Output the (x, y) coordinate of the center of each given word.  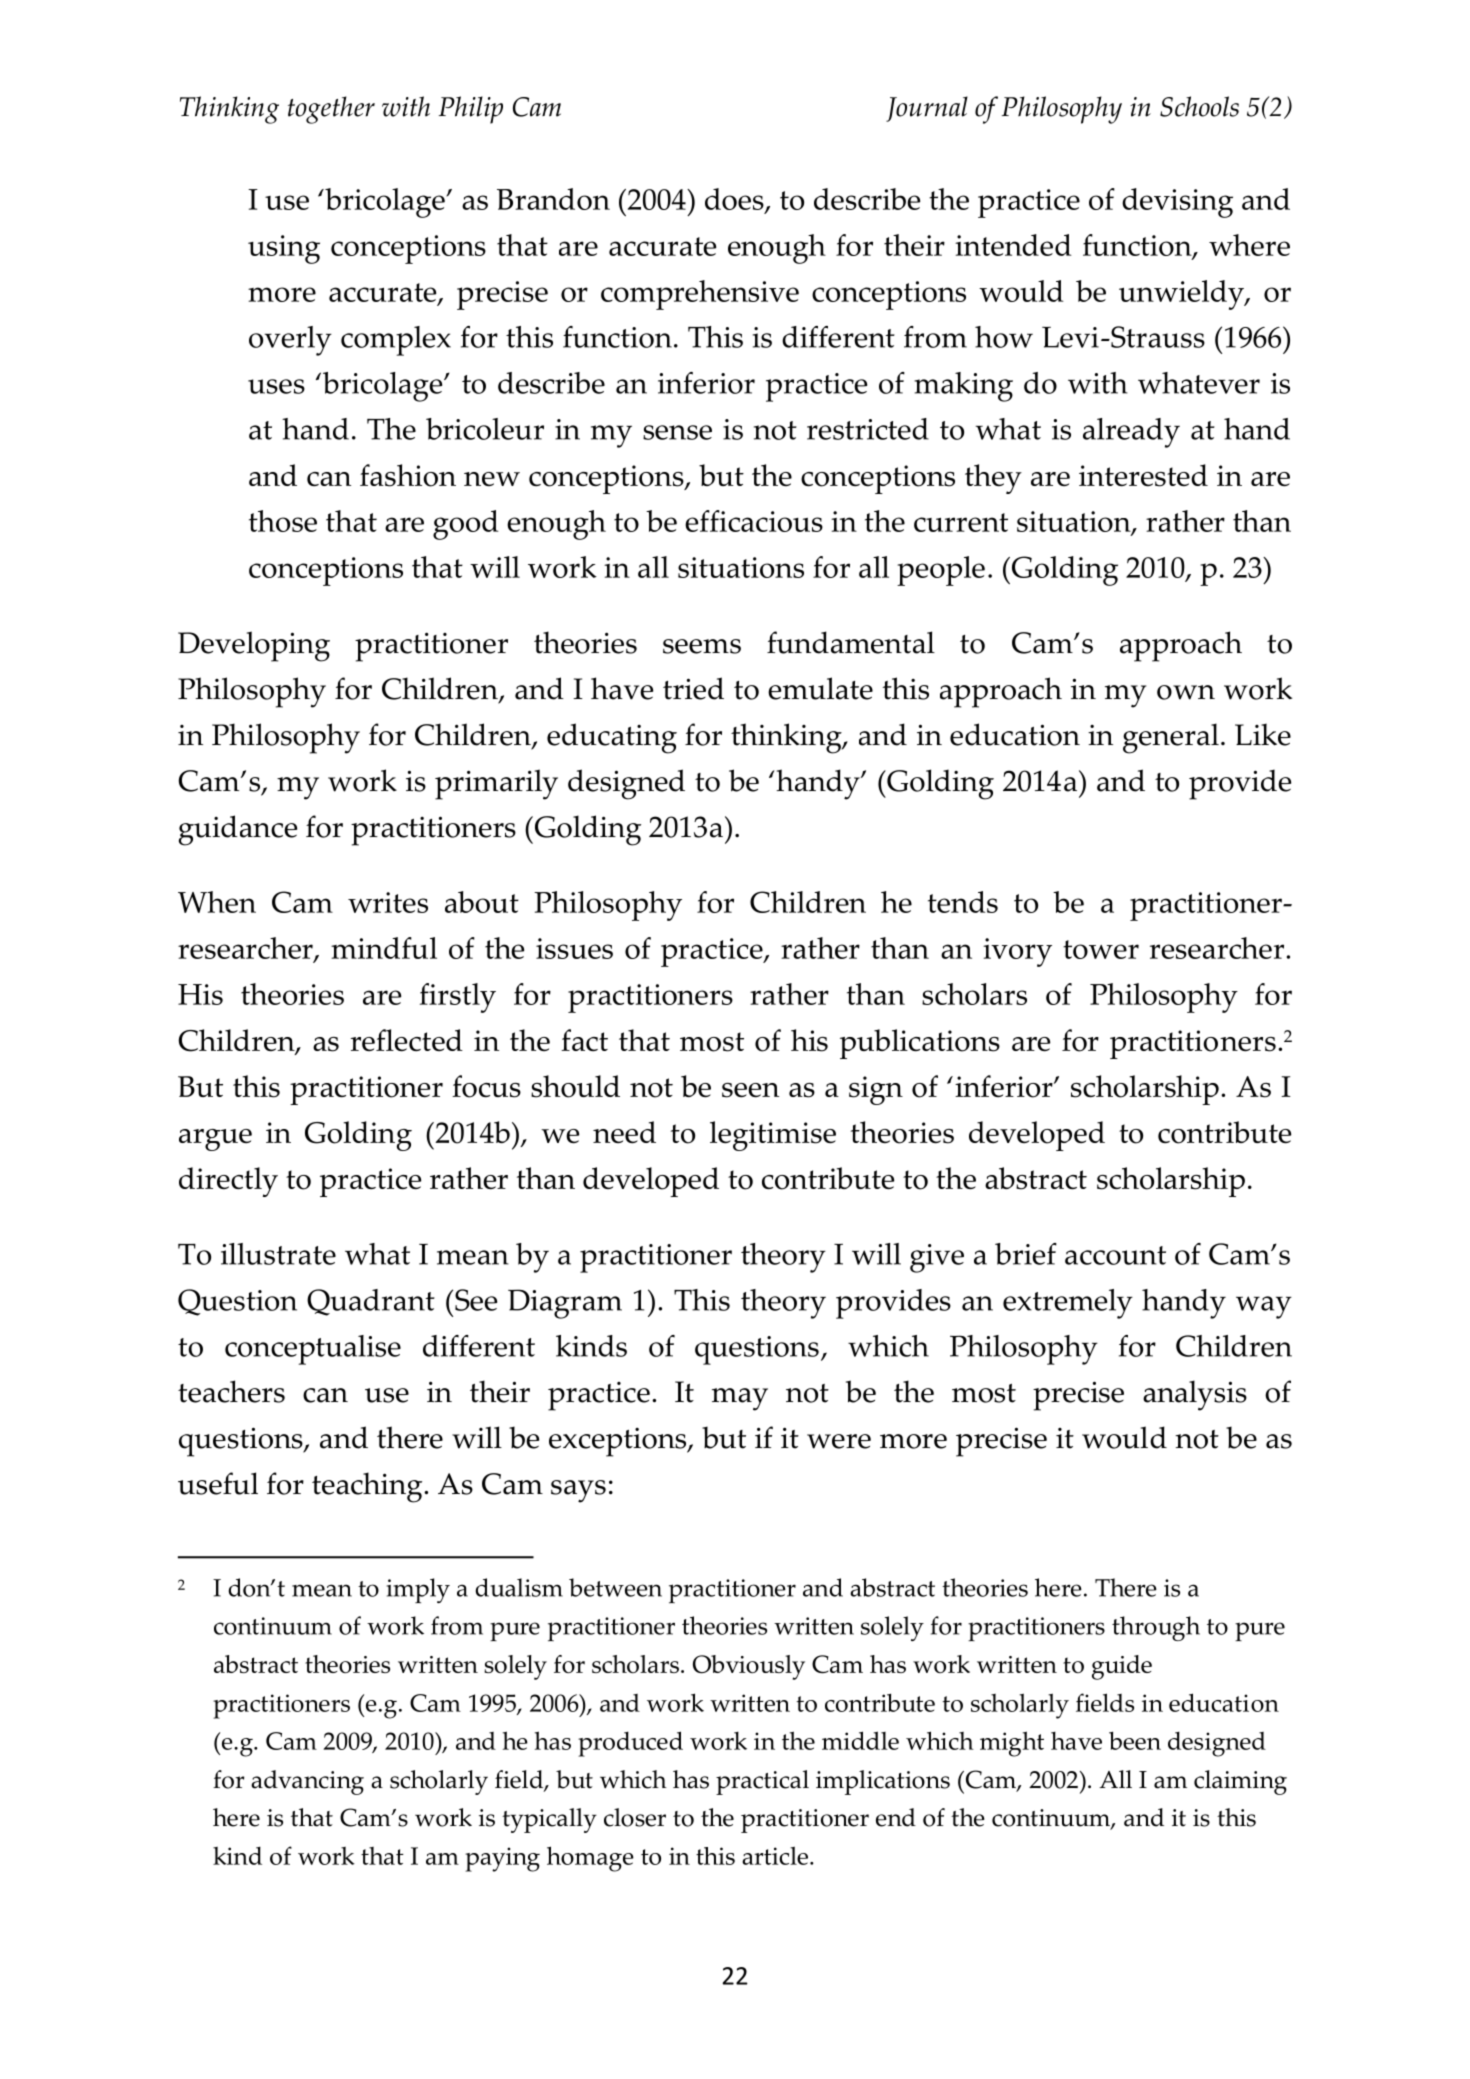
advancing (307, 1782)
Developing (254, 646)
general (1171, 738)
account (1115, 1255)
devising (1177, 203)
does (735, 200)
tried (693, 688)
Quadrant (371, 1302)
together (331, 110)
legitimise (773, 1136)
